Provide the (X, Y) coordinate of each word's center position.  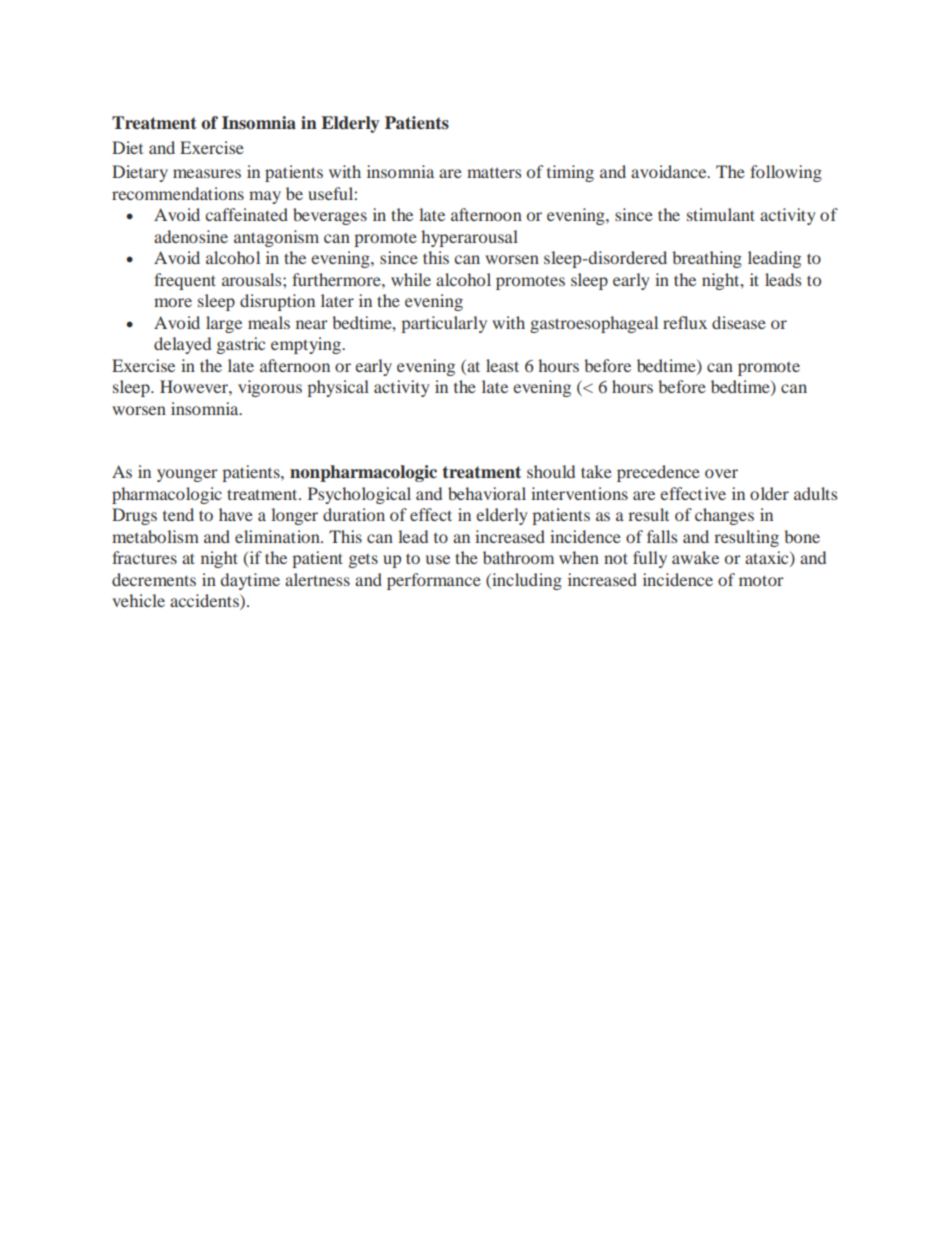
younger (187, 475)
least (502, 365)
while (411, 279)
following (786, 173)
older (769, 493)
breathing (707, 259)
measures (207, 173)
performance (434, 581)
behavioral (487, 493)
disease (739, 322)
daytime (250, 581)
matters (494, 172)
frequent (185, 281)
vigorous (270, 388)
